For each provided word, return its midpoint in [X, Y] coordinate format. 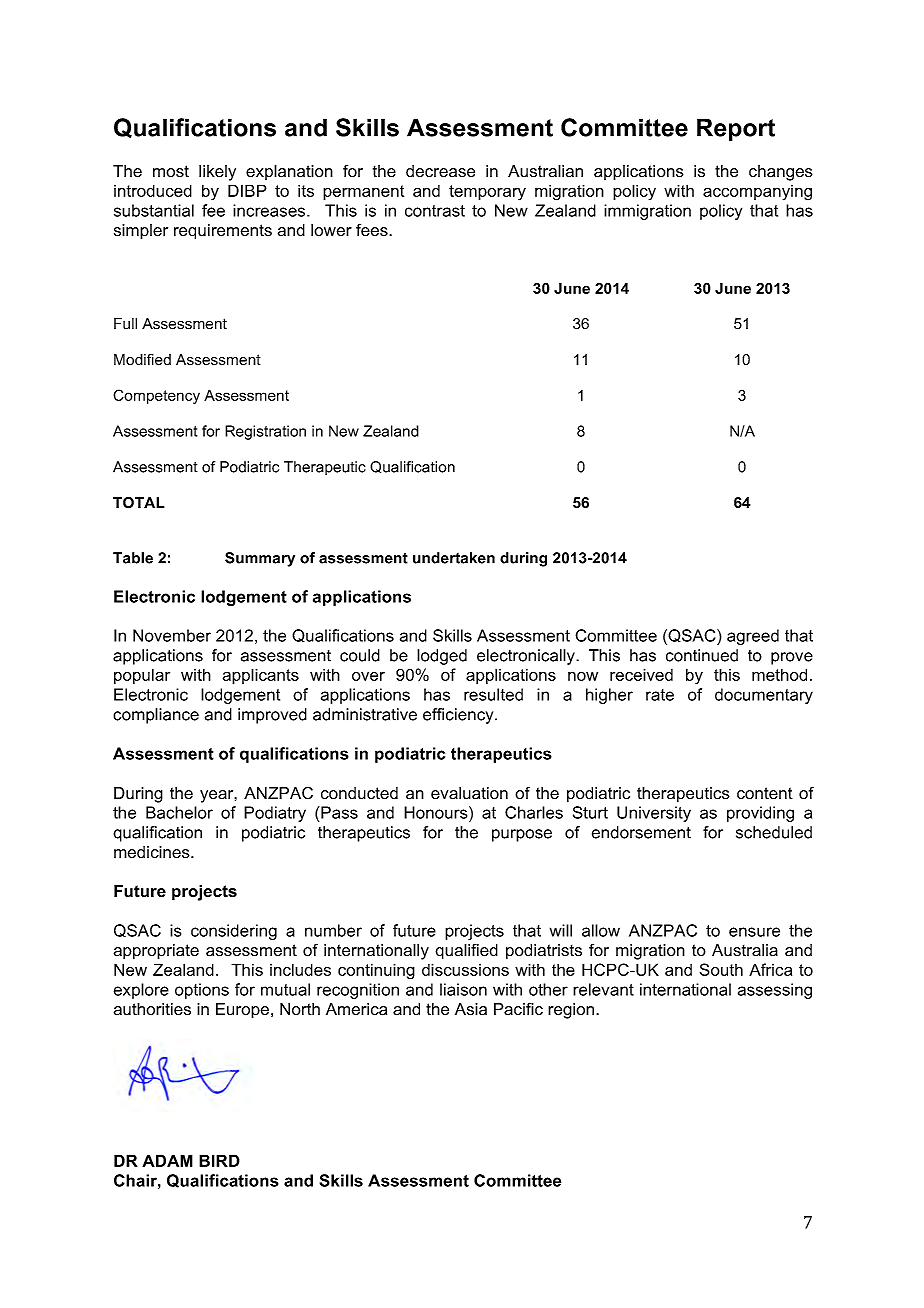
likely [217, 173]
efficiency [459, 716]
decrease [440, 171]
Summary [260, 559]
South [721, 969]
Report [736, 129]
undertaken [454, 558]
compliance [156, 716]
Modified [142, 360]
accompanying [757, 193]
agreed [753, 637]
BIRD [219, 1160]
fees [373, 230]
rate [660, 695]
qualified [466, 951]
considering [234, 932]
